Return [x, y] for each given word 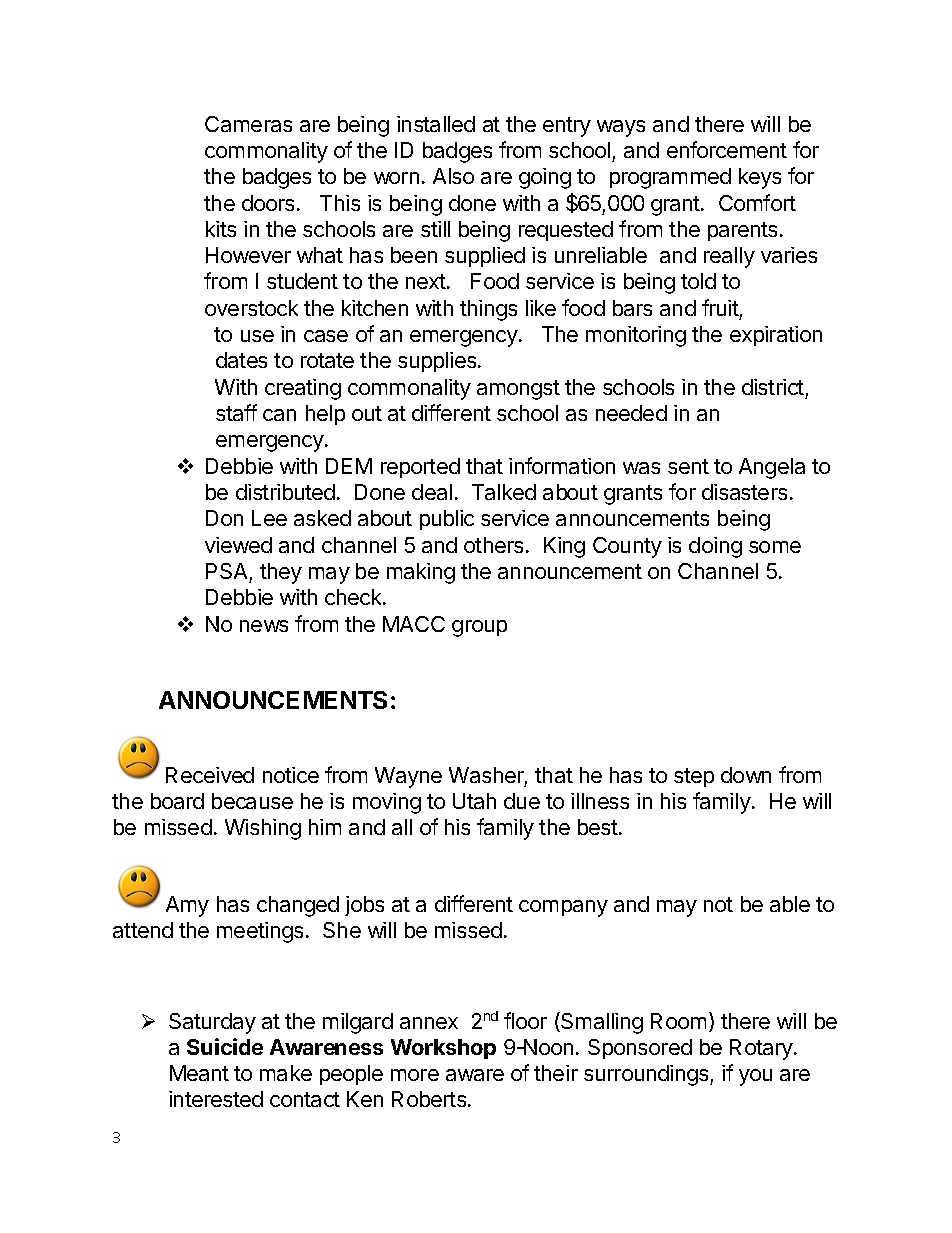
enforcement [727, 149]
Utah [474, 801]
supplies [438, 362]
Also [453, 176]
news [264, 626]
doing [715, 547]
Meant [199, 1073]
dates [241, 360]
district [773, 387]
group [479, 628]
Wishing [263, 829]
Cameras [248, 124]
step [694, 777]
